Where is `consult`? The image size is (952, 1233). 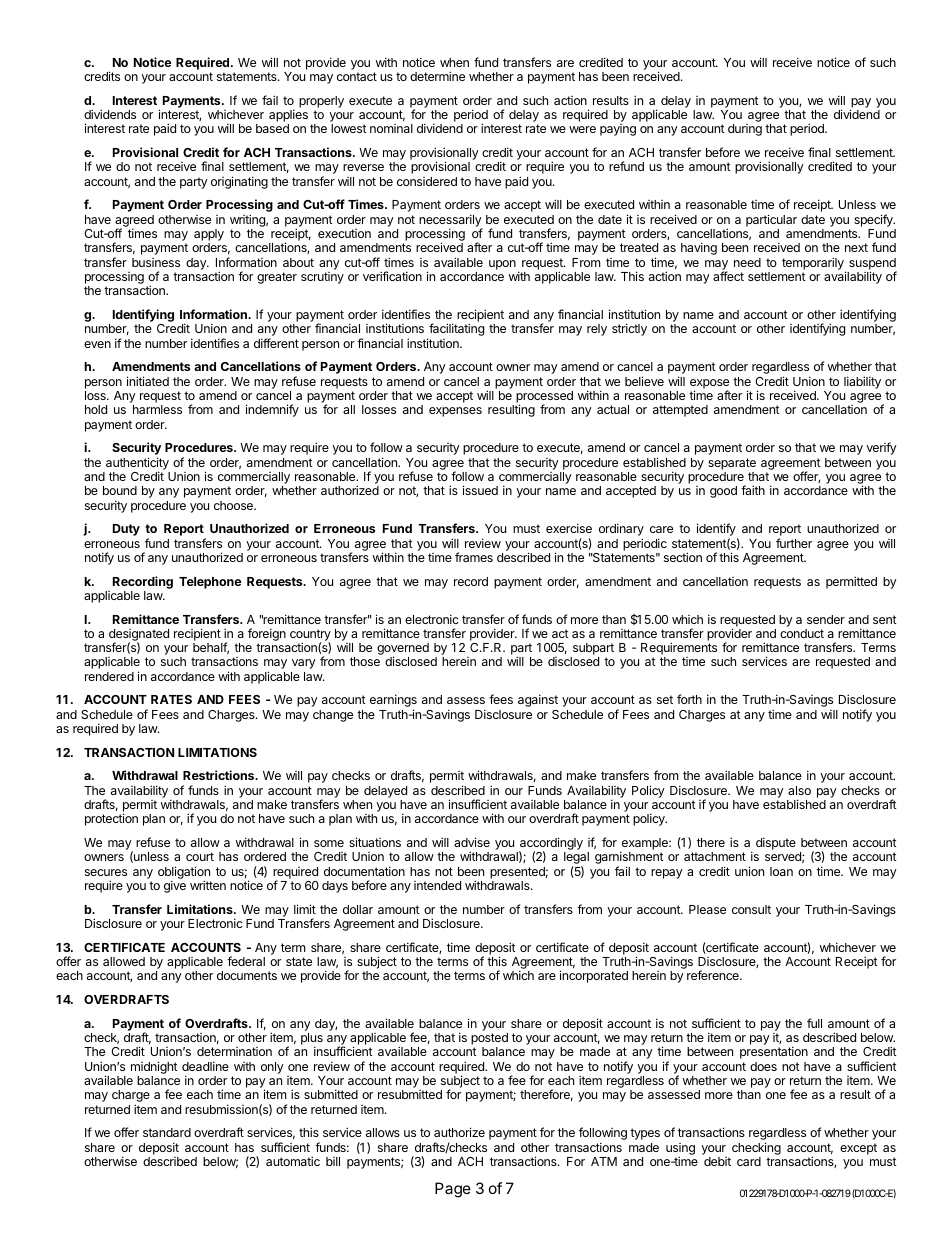
consult is located at coordinates (751, 909).
